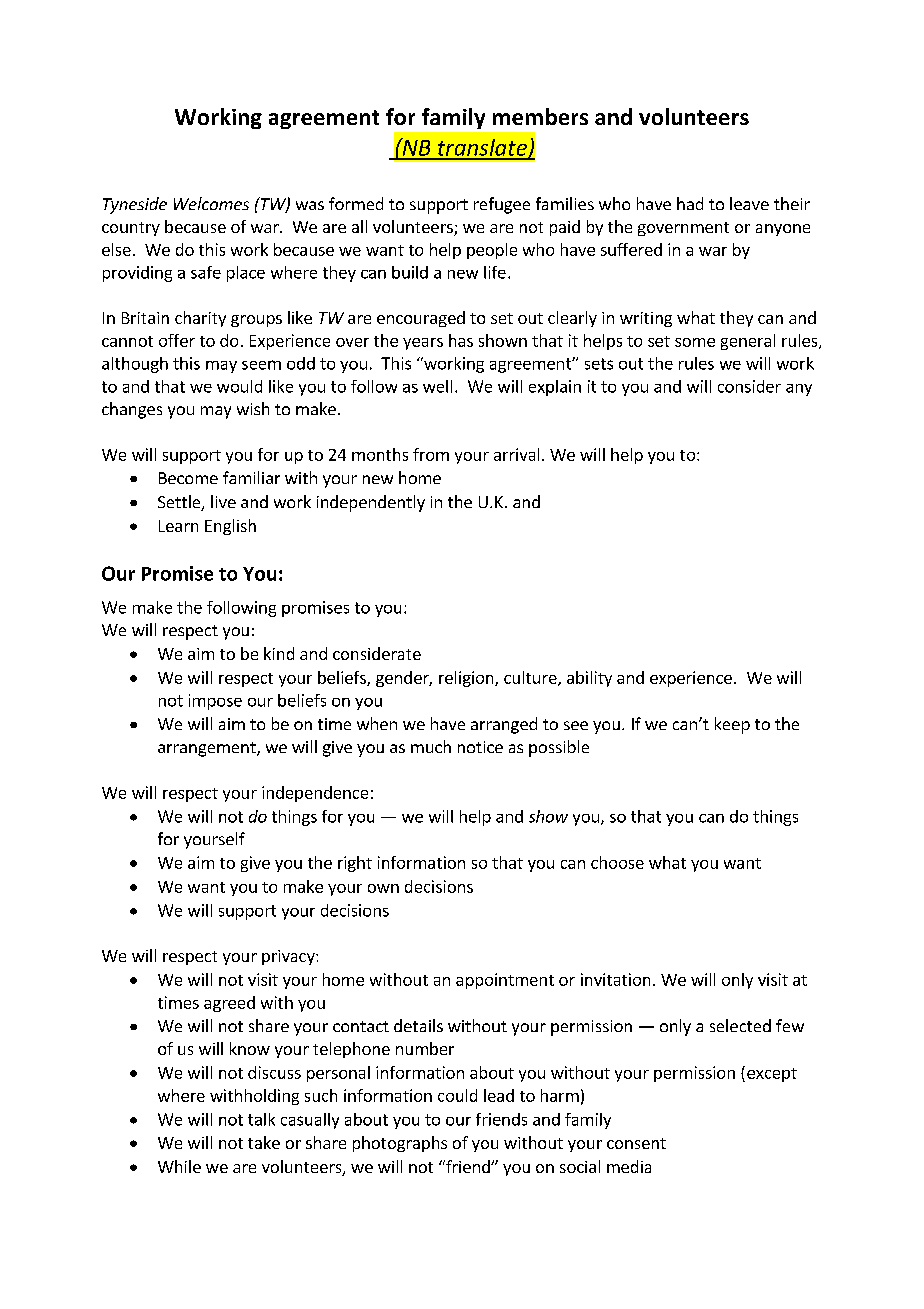 Image resolution: width=924 pixels, height=1309 pixels. I want to click on Welcomes, so click(211, 203).
